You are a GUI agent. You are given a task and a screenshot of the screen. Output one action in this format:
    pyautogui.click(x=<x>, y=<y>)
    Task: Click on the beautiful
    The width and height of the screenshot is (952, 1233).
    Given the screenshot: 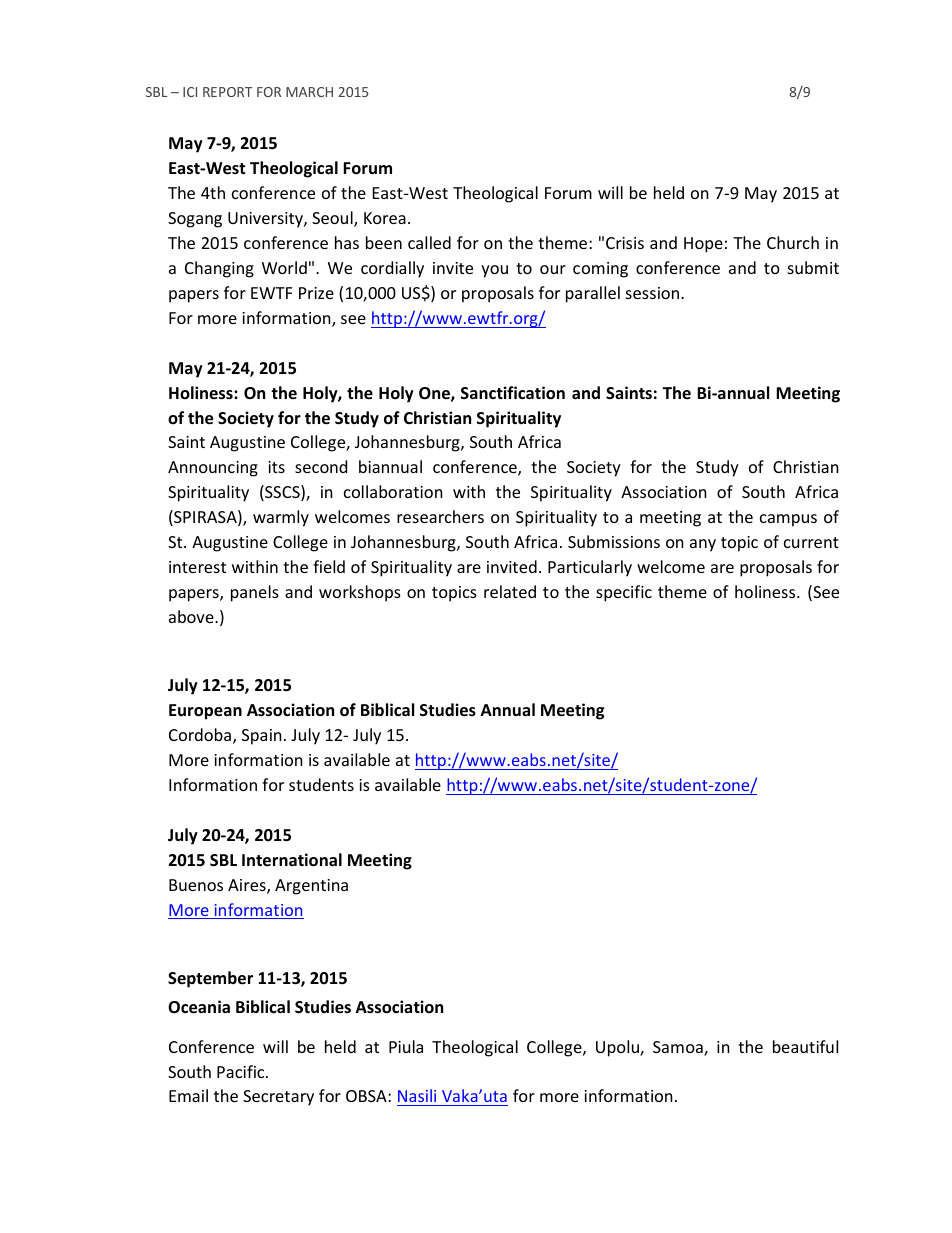 What is the action you would take?
    pyautogui.click(x=805, y=1046)
